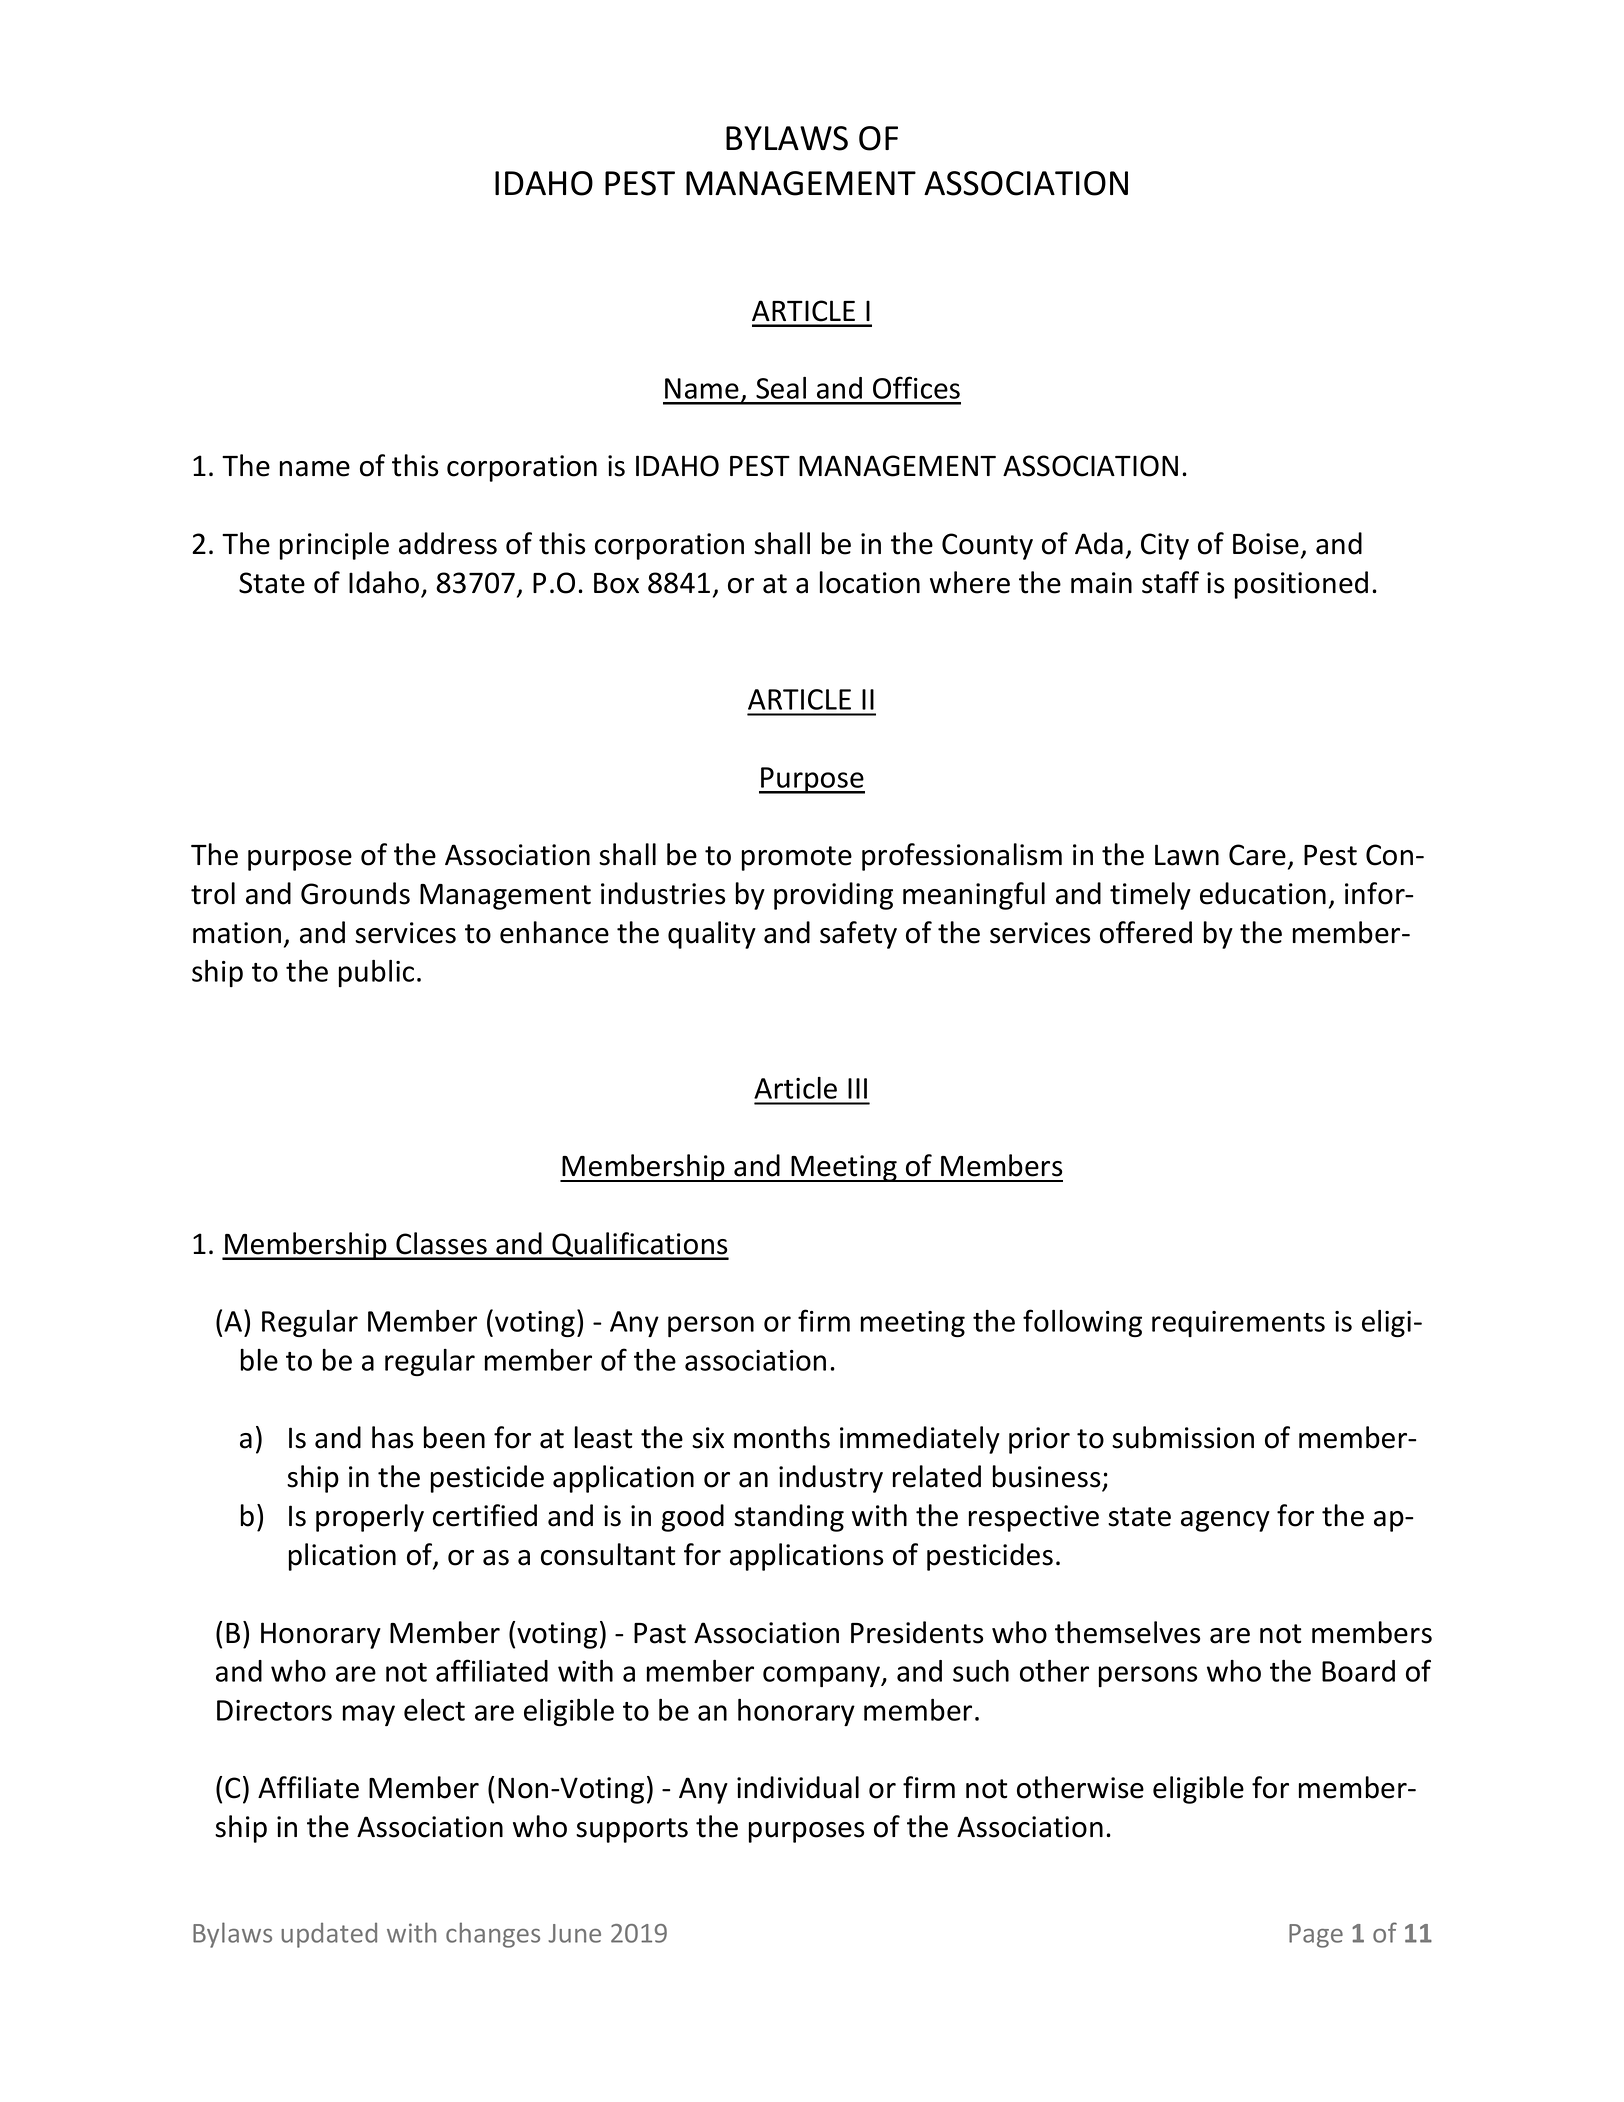 This document has height=2102, width=1624. Describe the element at coordinates (857, 1088) in the document. I see `III` at that location.
